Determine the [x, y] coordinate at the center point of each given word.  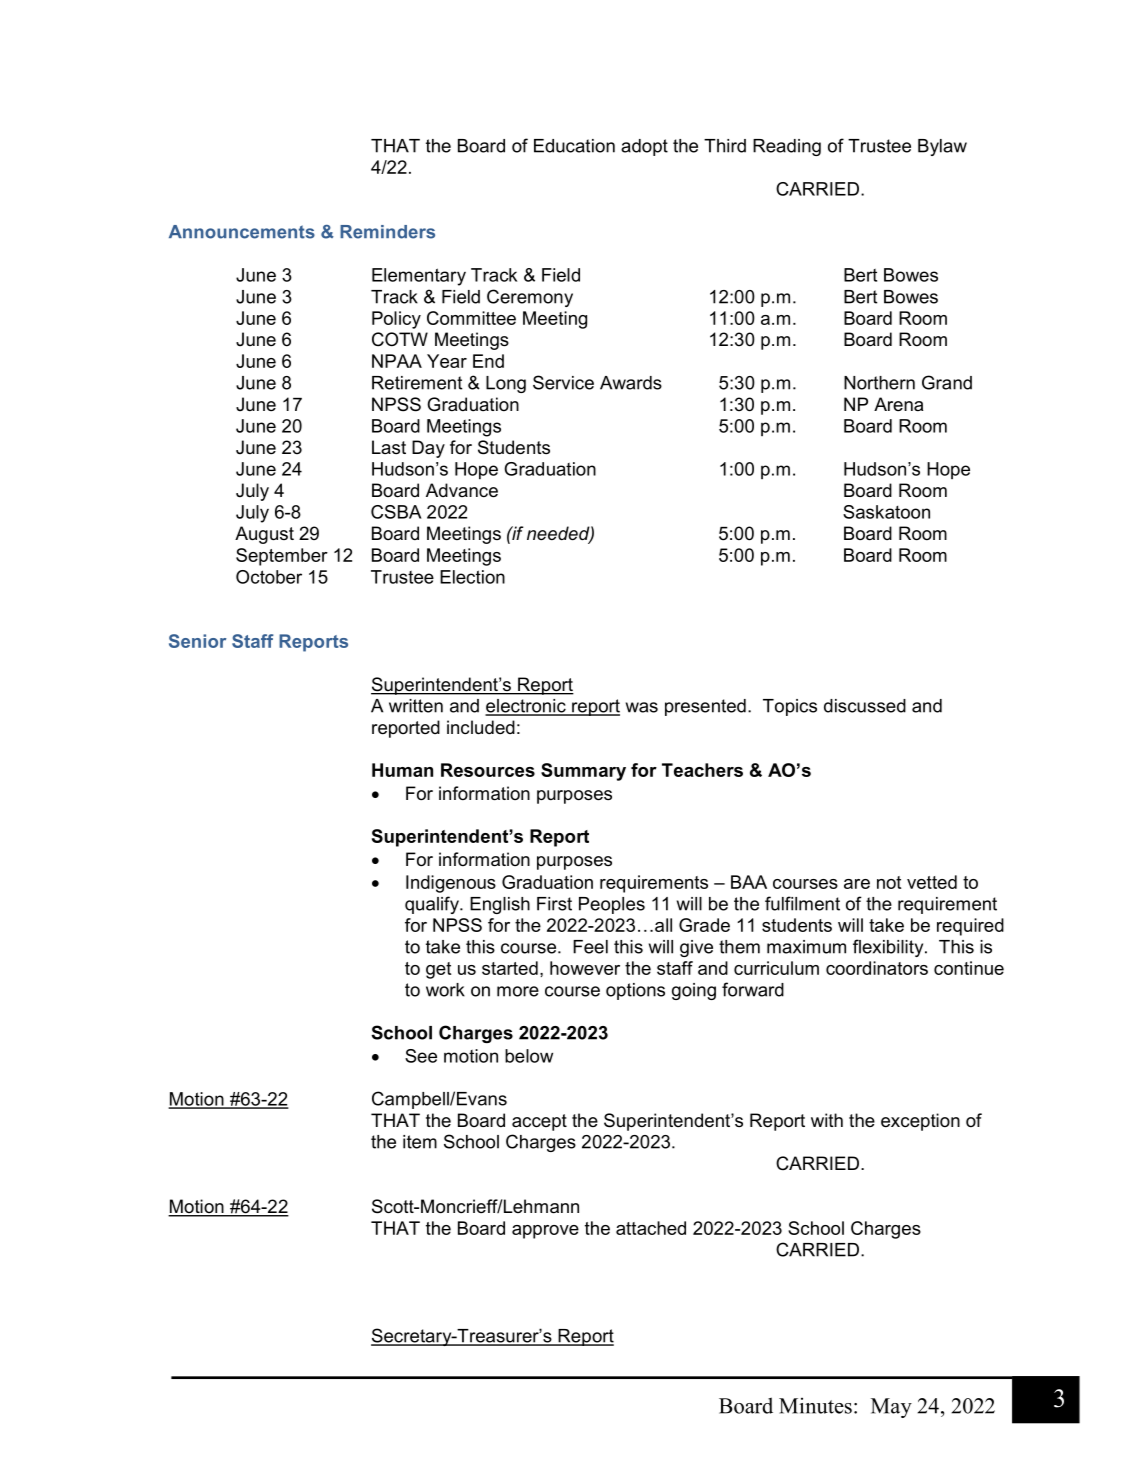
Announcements [242, 232]
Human [402, 770]
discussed [865, 706]
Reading [787, 147]
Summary [583, 772]
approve [545, 1232]
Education [574, 146]
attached [651, 1228]
